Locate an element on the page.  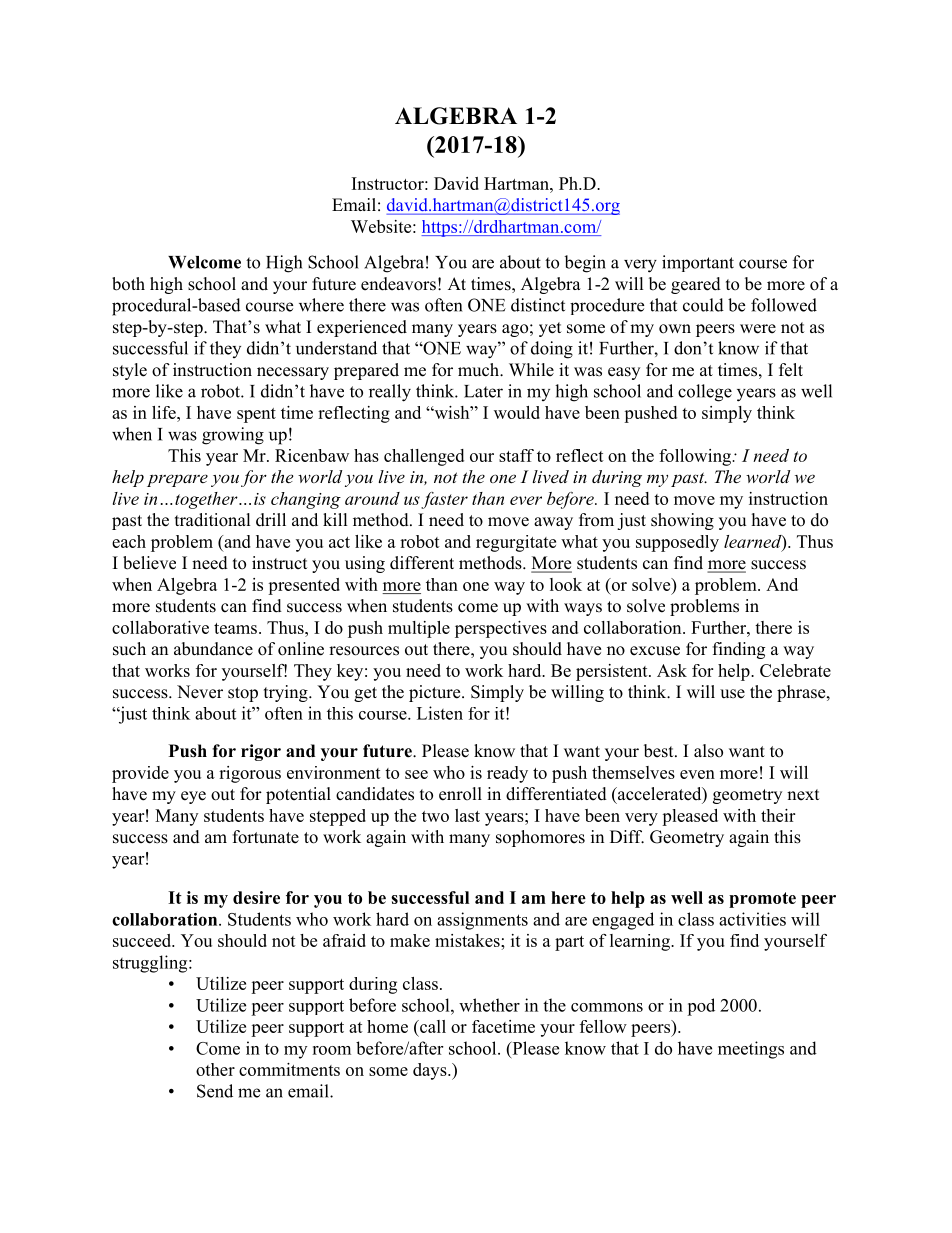
desire is located at coordinates (256, 897).
